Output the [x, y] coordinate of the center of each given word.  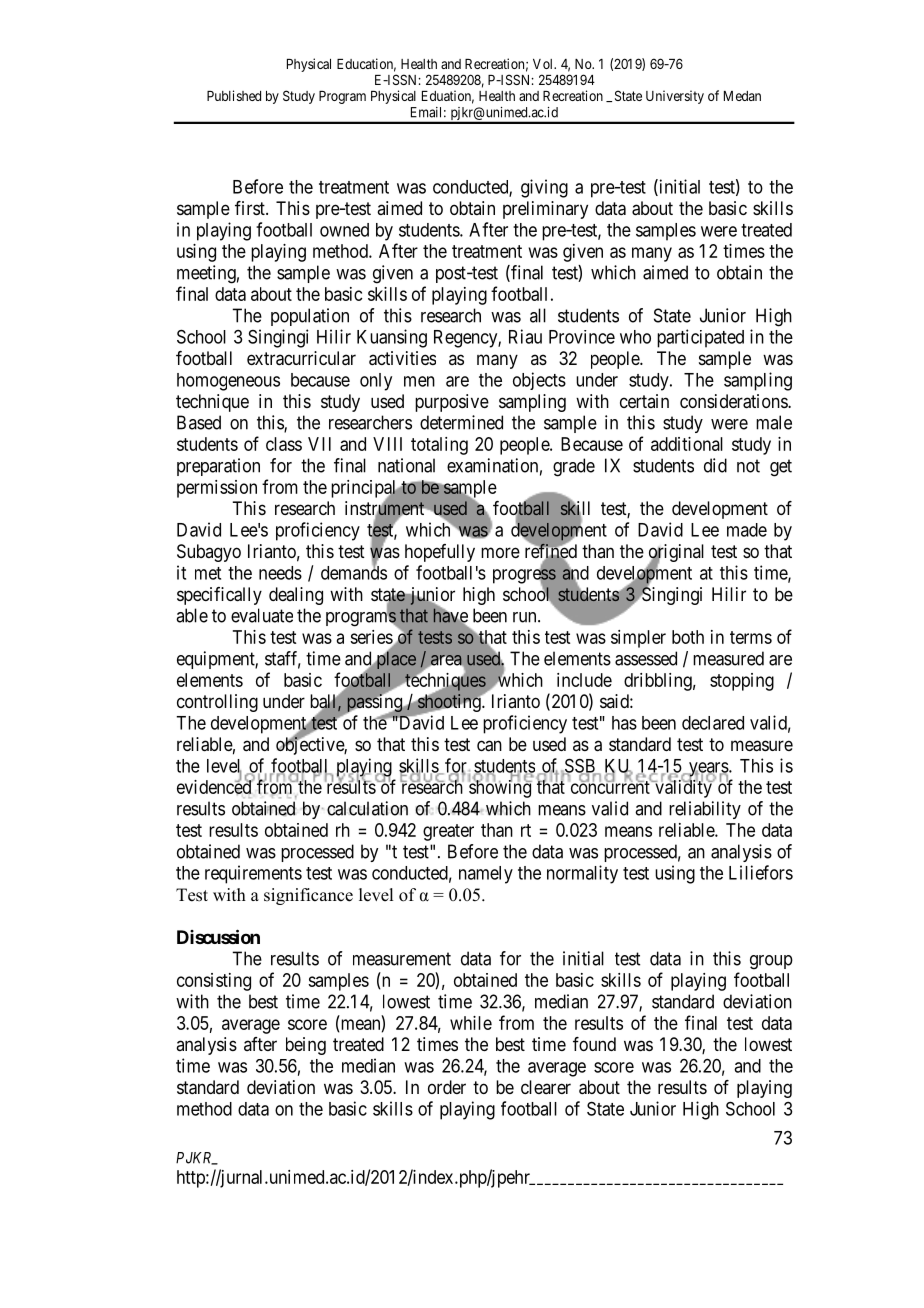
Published [234, 95]
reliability [705, 810]
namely [486, 875]
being [306, 1046]
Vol [544, 64]
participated [700, 338]
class [284, 444]
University [675, 97]
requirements [253, 874]
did [715, 465]
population [310, 317]
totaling [439, 446]
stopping [742, 682]
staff [283, 659]
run [526, 617]
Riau [525, 336]
